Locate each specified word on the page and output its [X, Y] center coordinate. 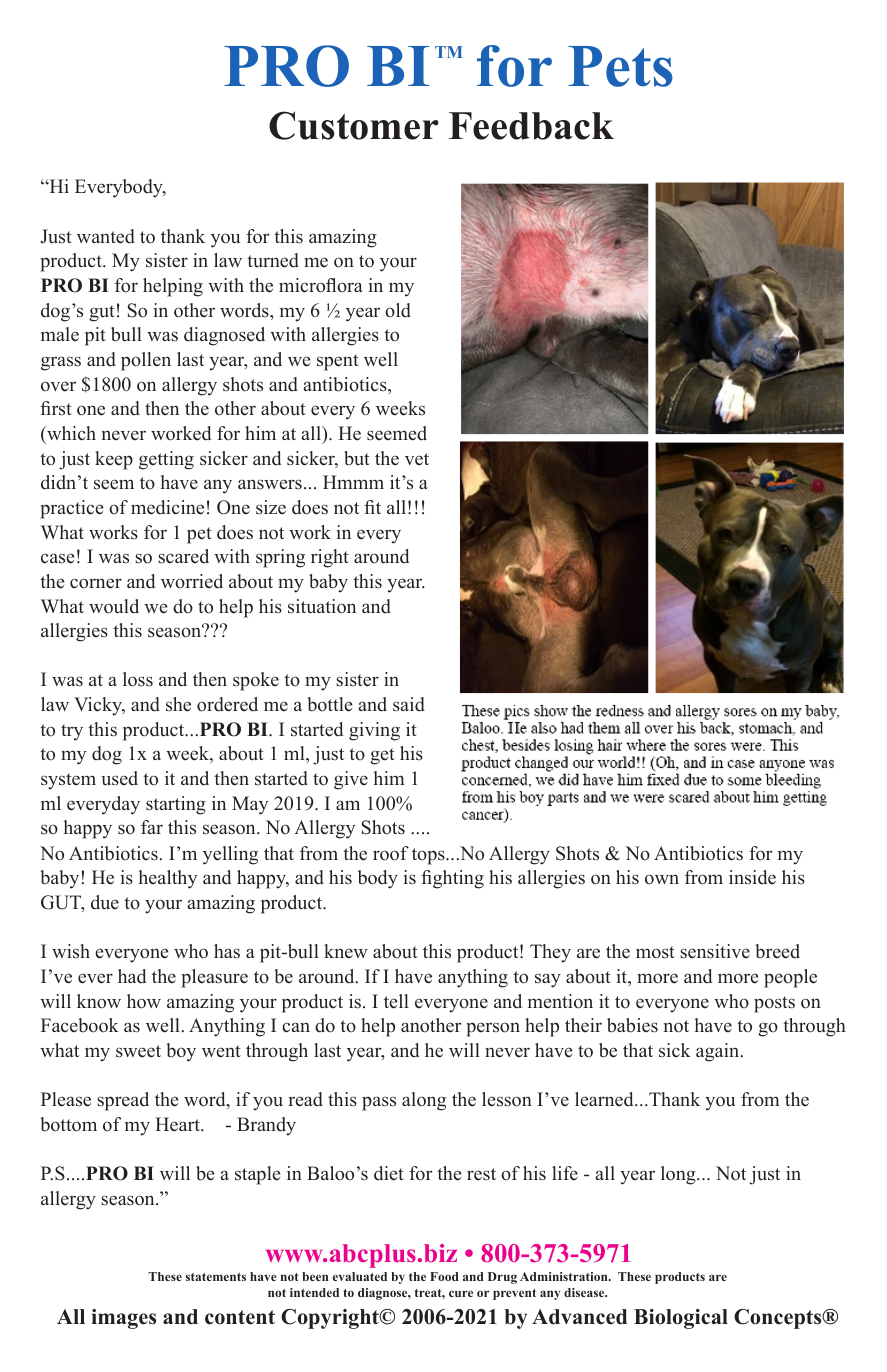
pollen [146, 361]
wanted [106, 236]
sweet [138, 1051]
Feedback [531, 126]
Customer [354, 125]
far [152, 827]
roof [391, 853]
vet [417, 459]
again [719, 1052]
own [662, 879]
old [398, 310]
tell [396, 1001]
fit [372, 507]
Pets [620, 66]
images [123, 1319]
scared [183, 556]
